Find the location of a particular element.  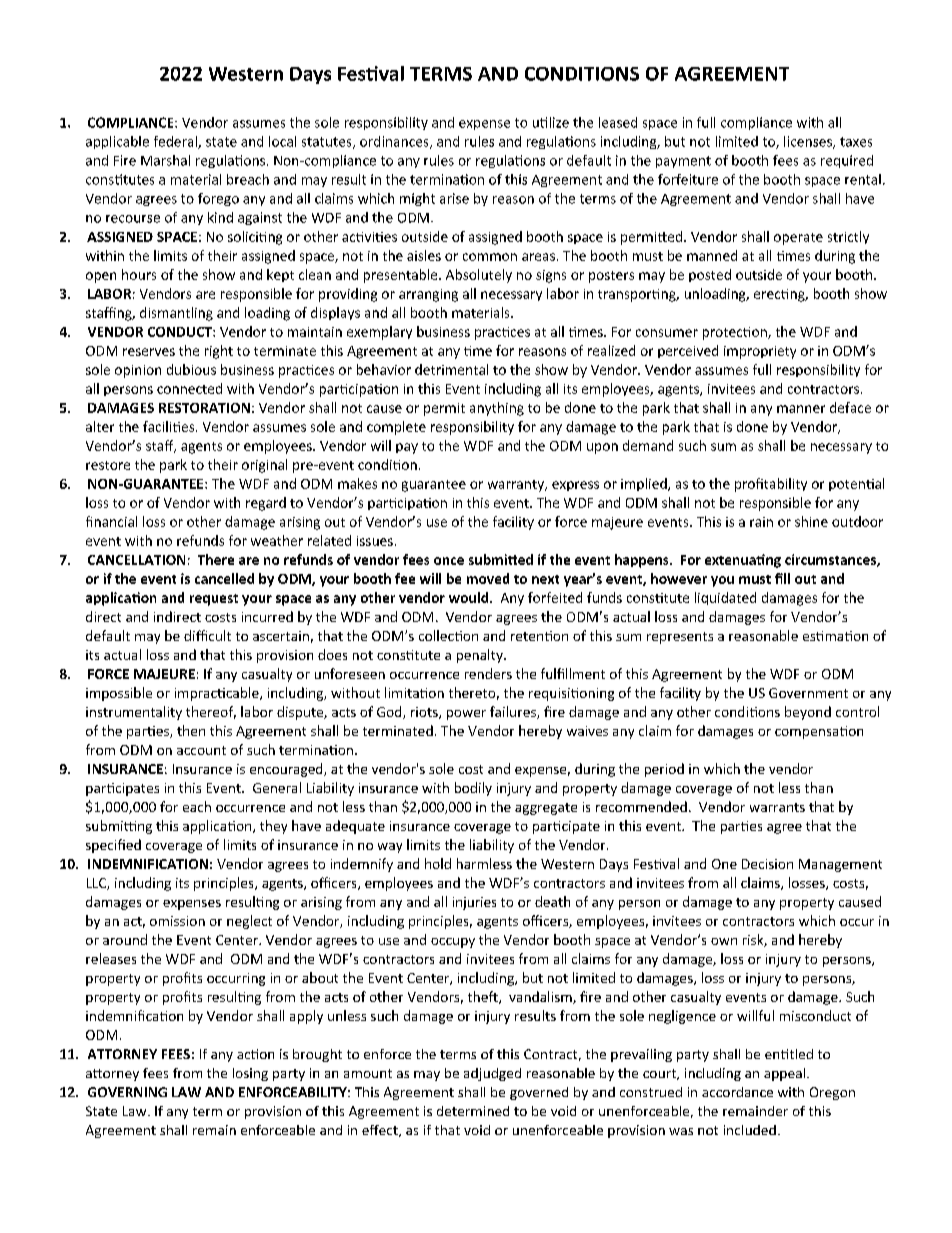

original is located at coordinates (264, 466).
